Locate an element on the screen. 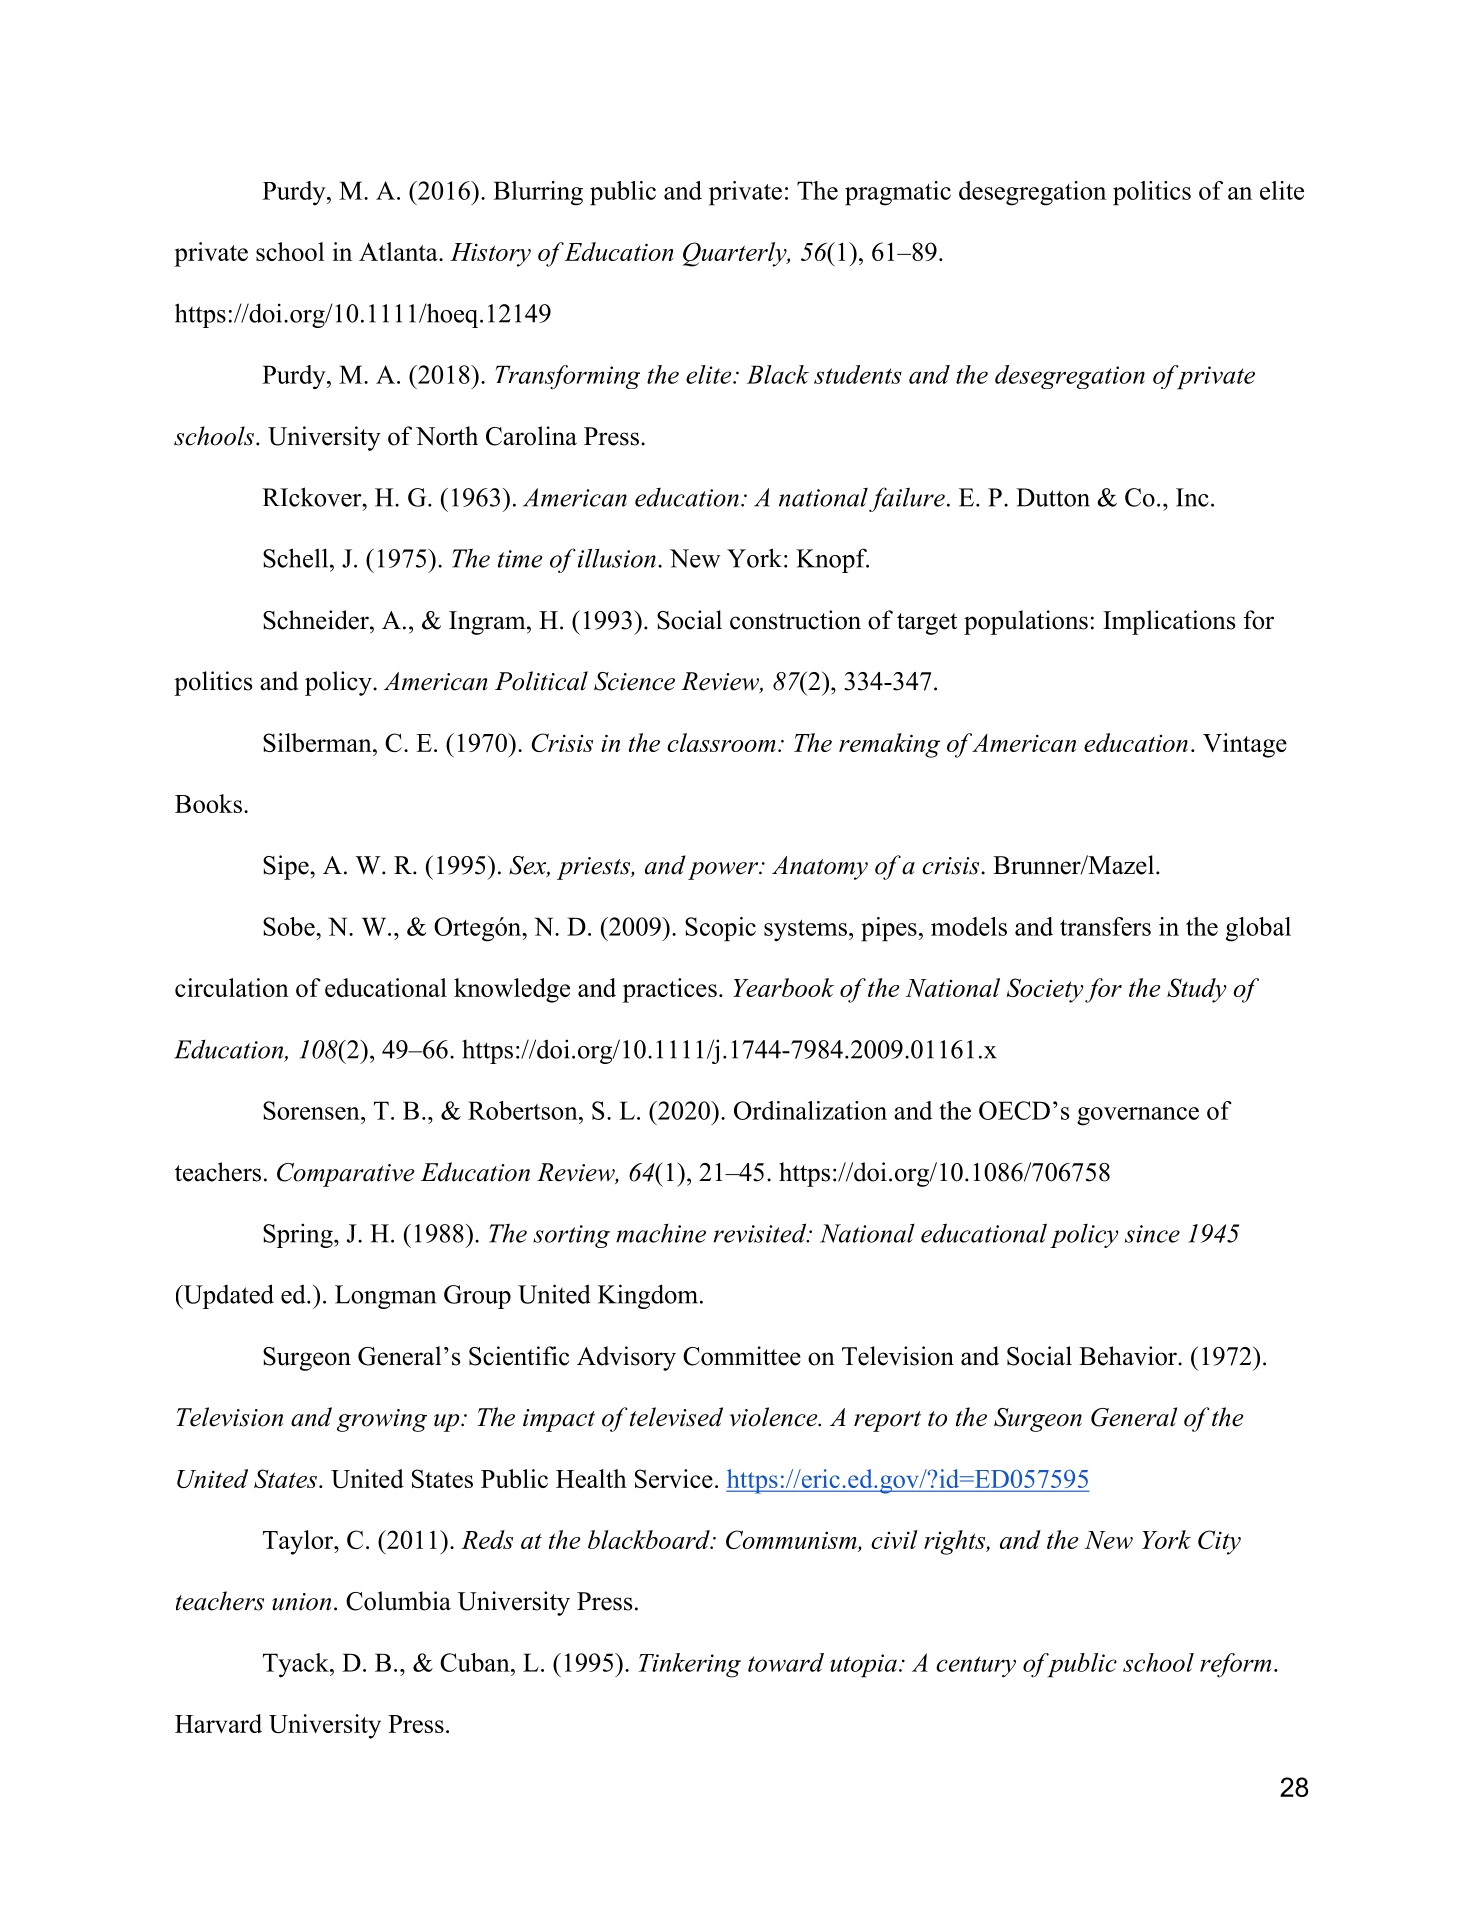  students is located at coordinates (858, 374).
